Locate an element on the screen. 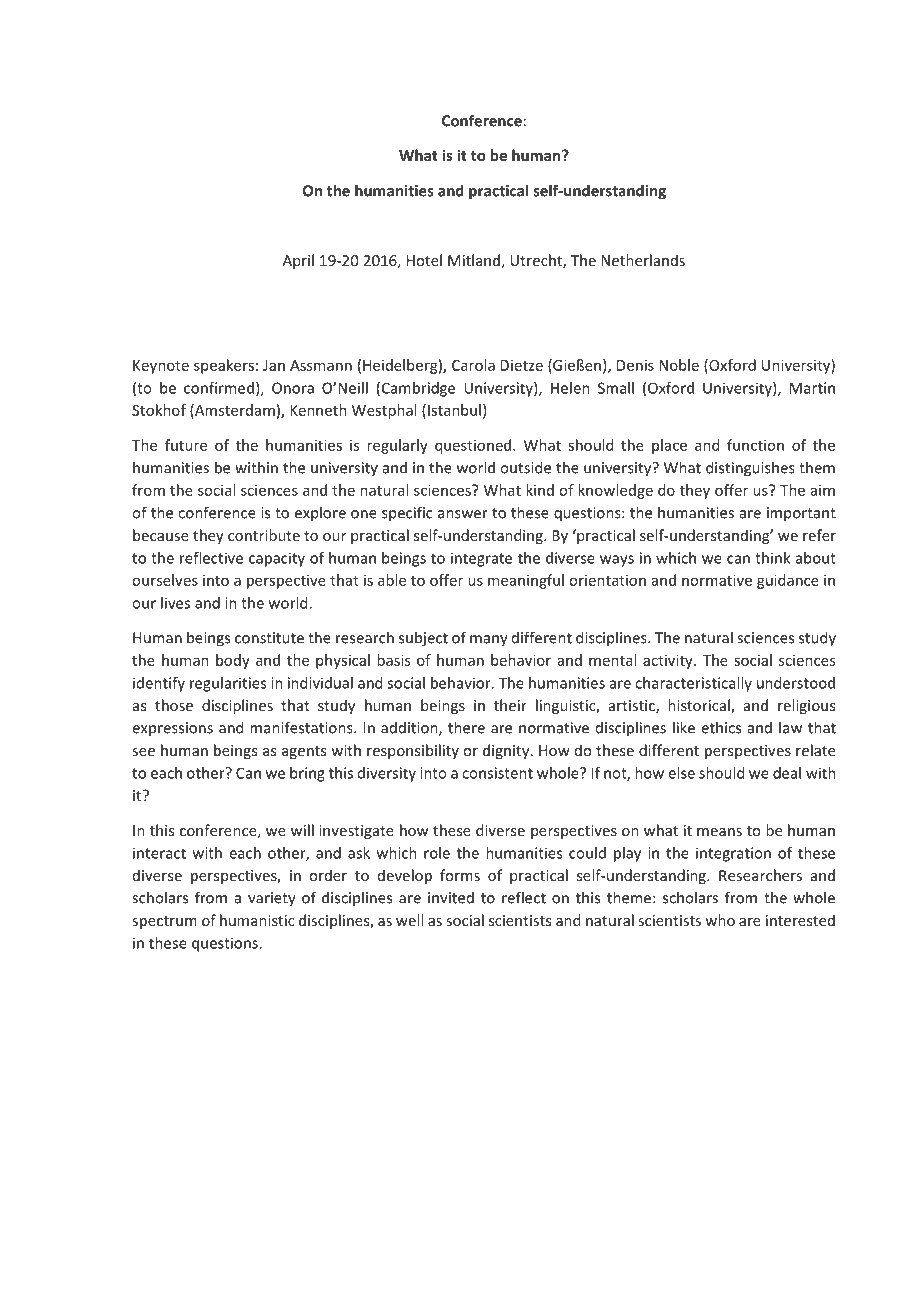 This screenshot has height=1308, width=924. dignity is located at coordinates (507, 751).
